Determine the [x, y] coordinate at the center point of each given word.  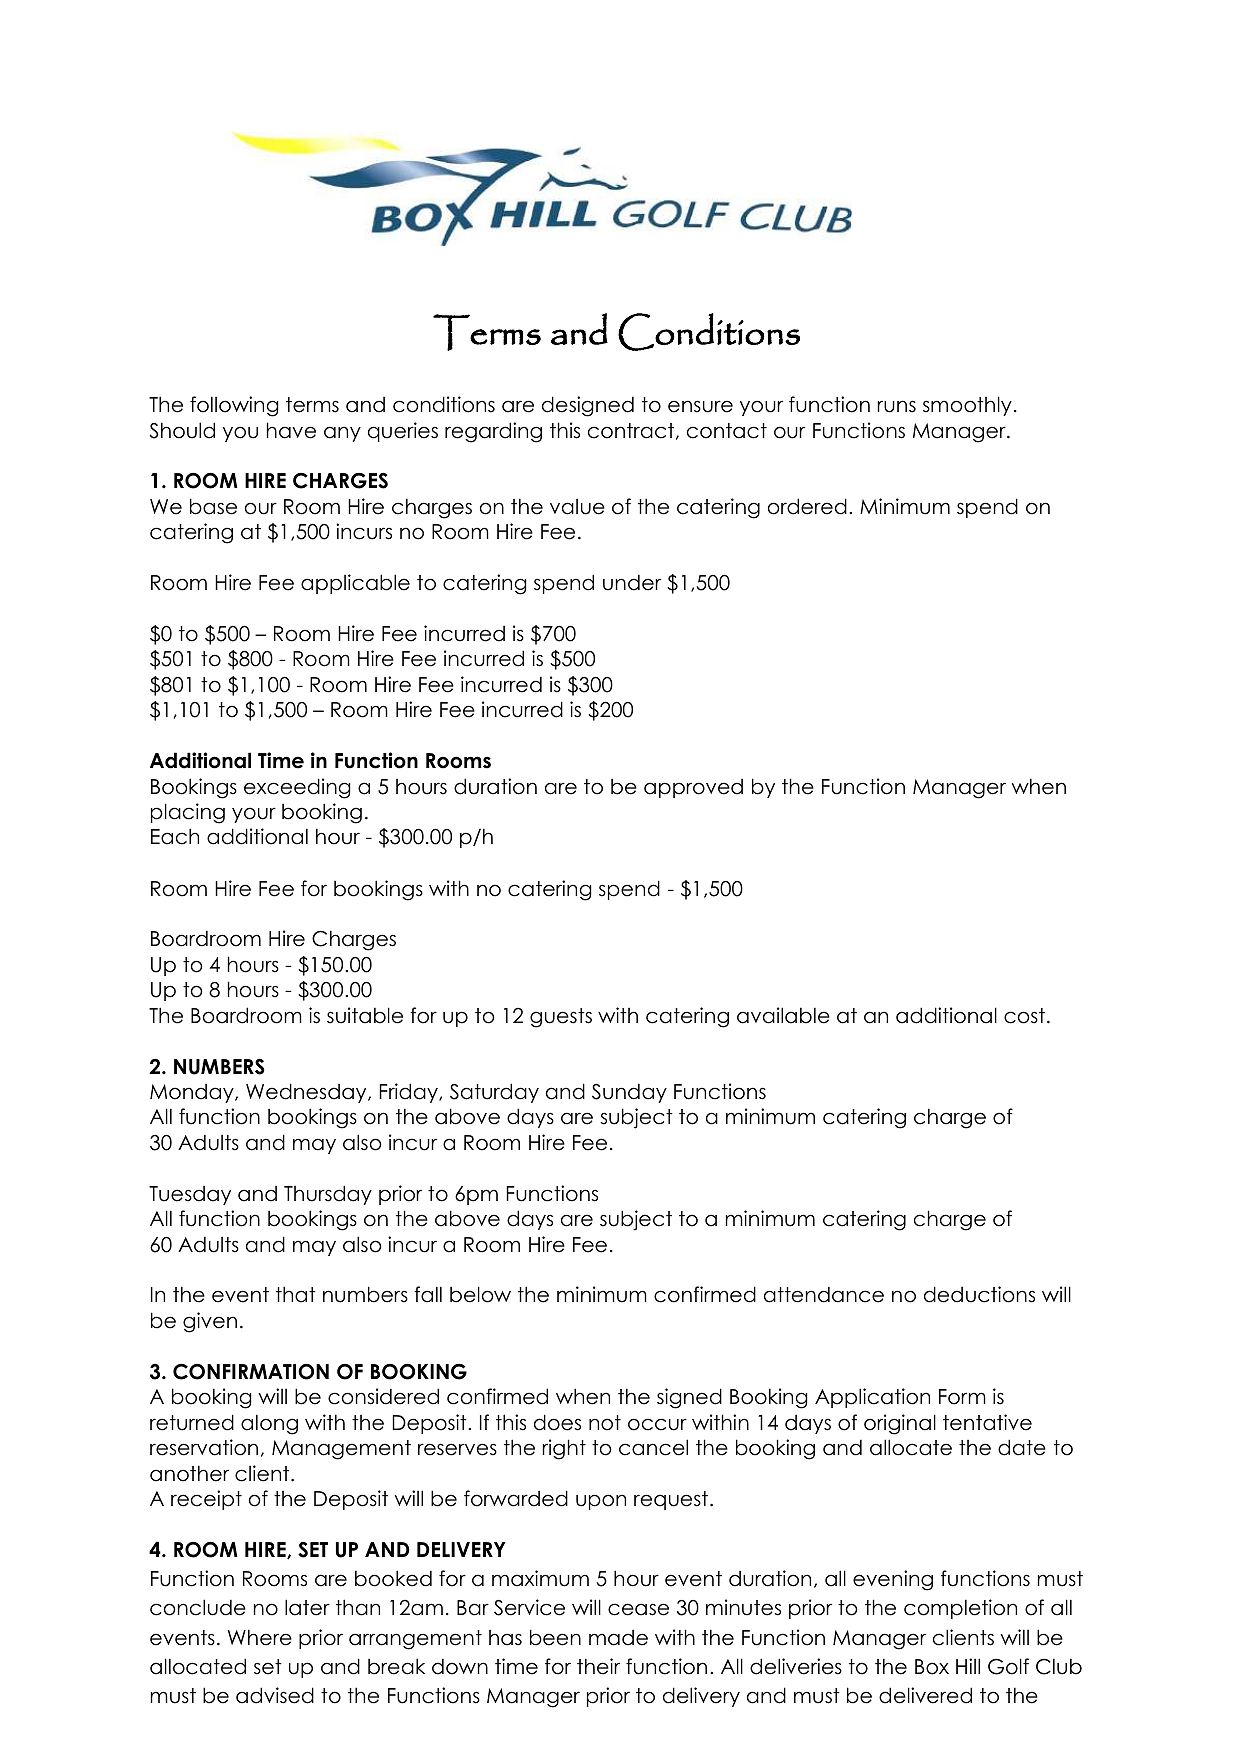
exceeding [297, 788]
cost [1024, 1016]
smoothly [967, 406]
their [598, 1666]
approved [693, 788]
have [291, 430]
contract [631, 431]
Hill [968, 1666]
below [480, 1294]
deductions [979, 1294]
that [296, 1294]
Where [260, 1637]
